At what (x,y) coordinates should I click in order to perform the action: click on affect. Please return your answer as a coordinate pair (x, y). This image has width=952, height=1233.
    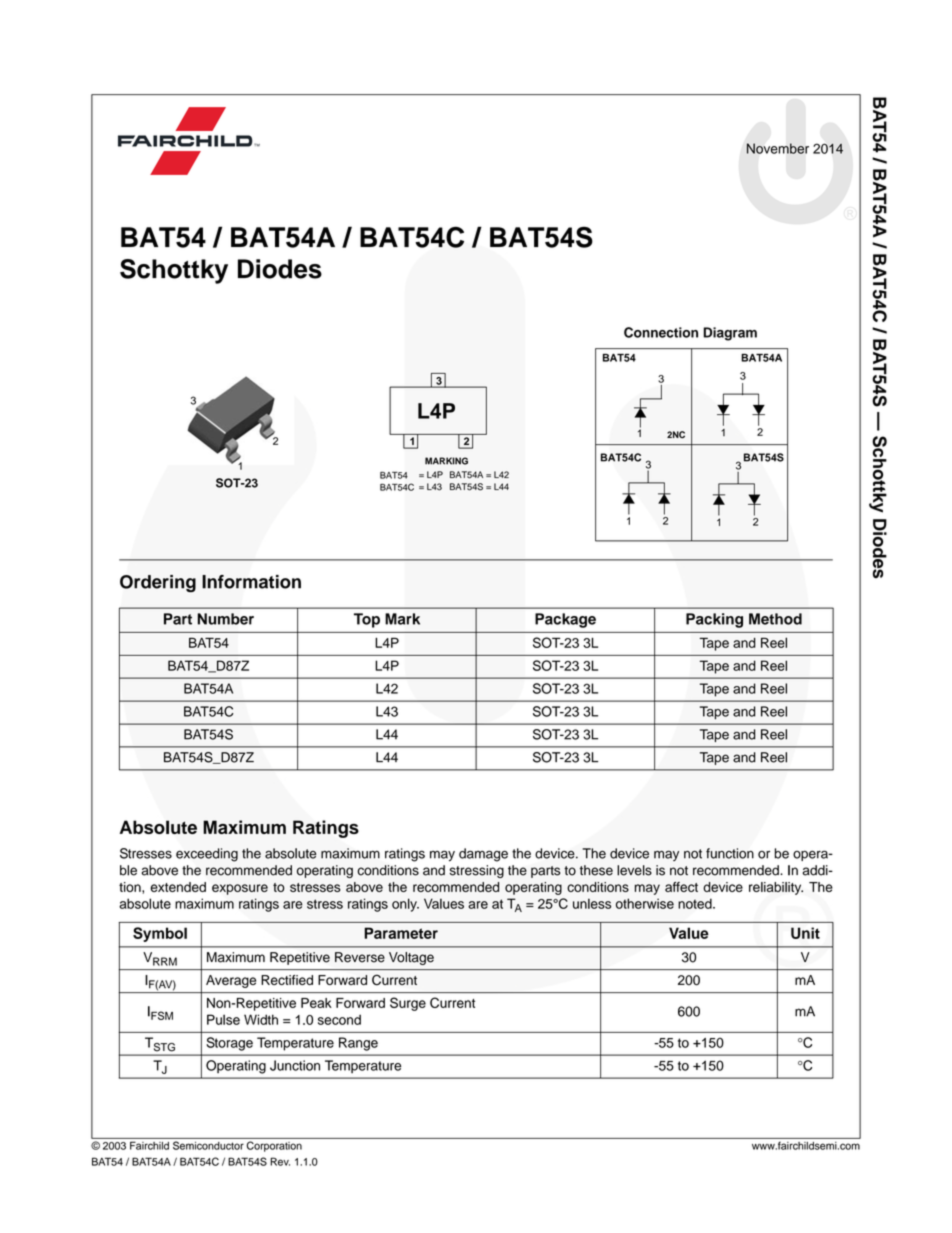
    Looking at the image, I should click on (681, 887).
